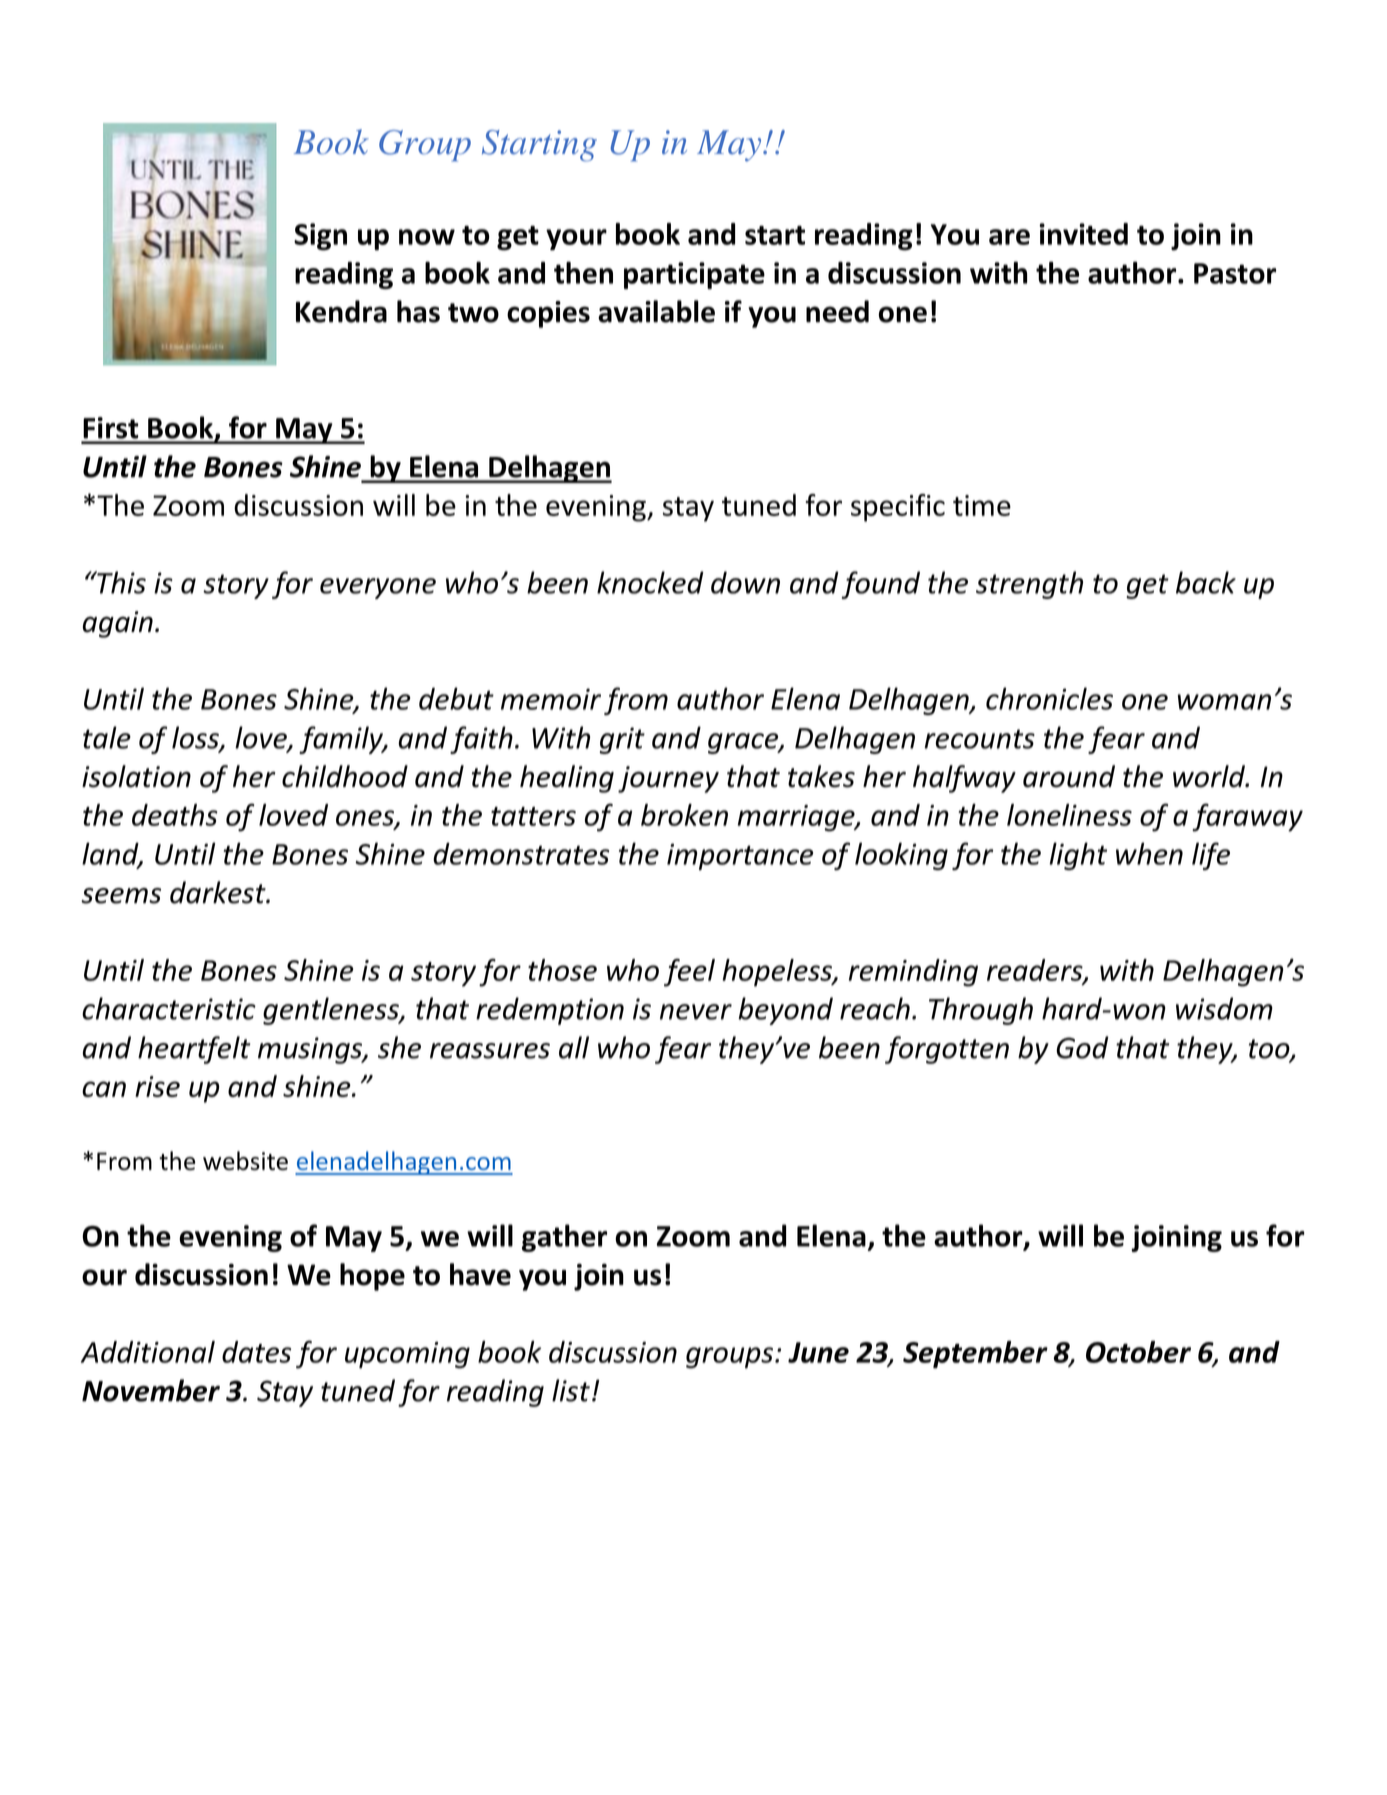 This screenshot has width=1387, height=1795. What do you see at coordinates (1206, 582) in the screenshot?
I see `back` at bounding box center [1206, 582].
